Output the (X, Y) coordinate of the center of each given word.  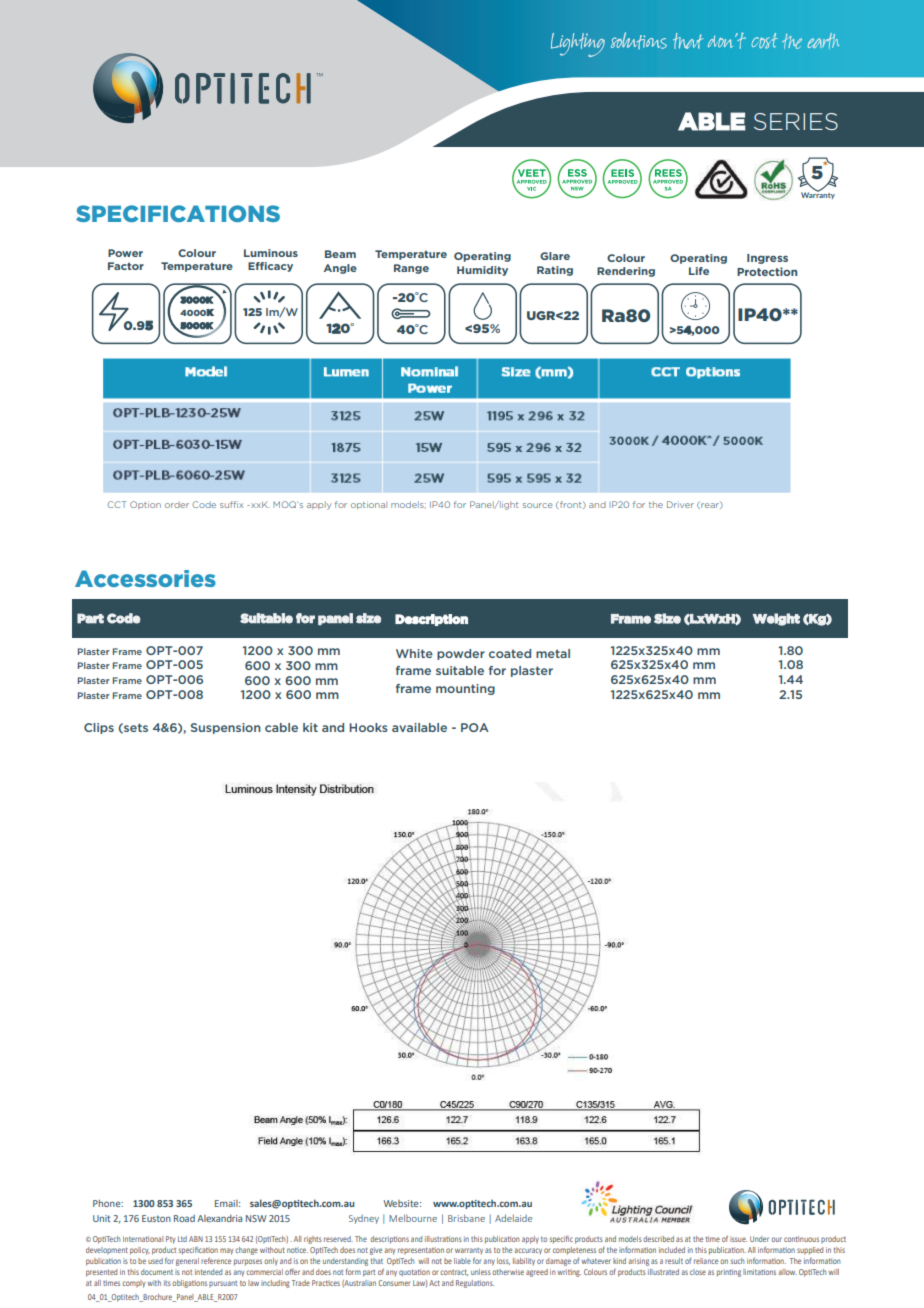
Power (125, 253)
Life (699, 271)
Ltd (182, 1239)
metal (553, 653)
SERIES (796, 121)
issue (738, 1239)
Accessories (145, 578)
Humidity (482, 271)
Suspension (226, 728)
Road (184, 1218)
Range (411, 269)
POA (475, 727)
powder (461, 654)
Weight (776, 619)
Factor (126, 266)
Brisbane (466, 1218)
